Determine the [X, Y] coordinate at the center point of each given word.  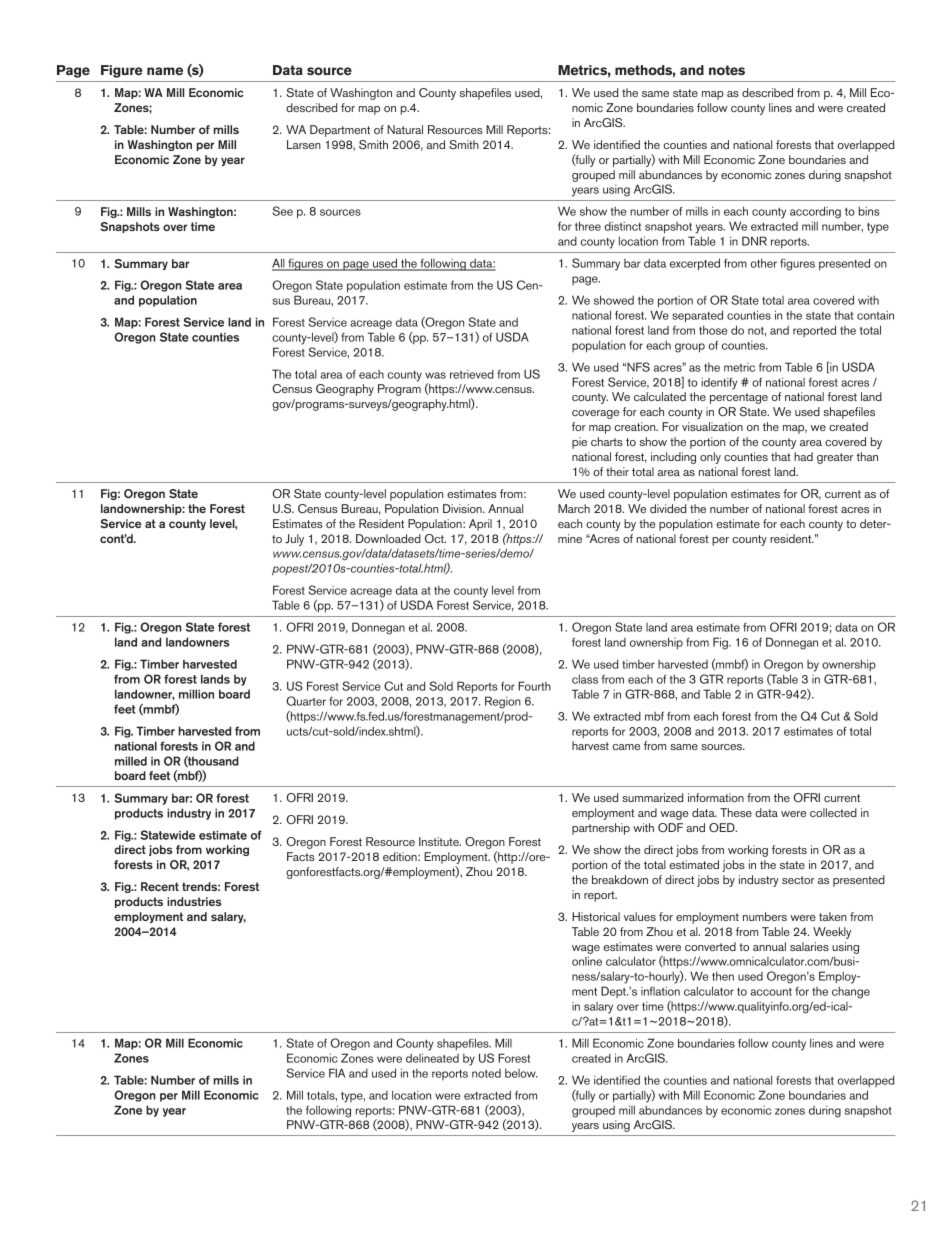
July [294, 540]
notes [727, 70]
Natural [405, 129]
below [521, 1073]
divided [668, 508]
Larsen [304, 144]
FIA [337, 1073]
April [480, 525]
